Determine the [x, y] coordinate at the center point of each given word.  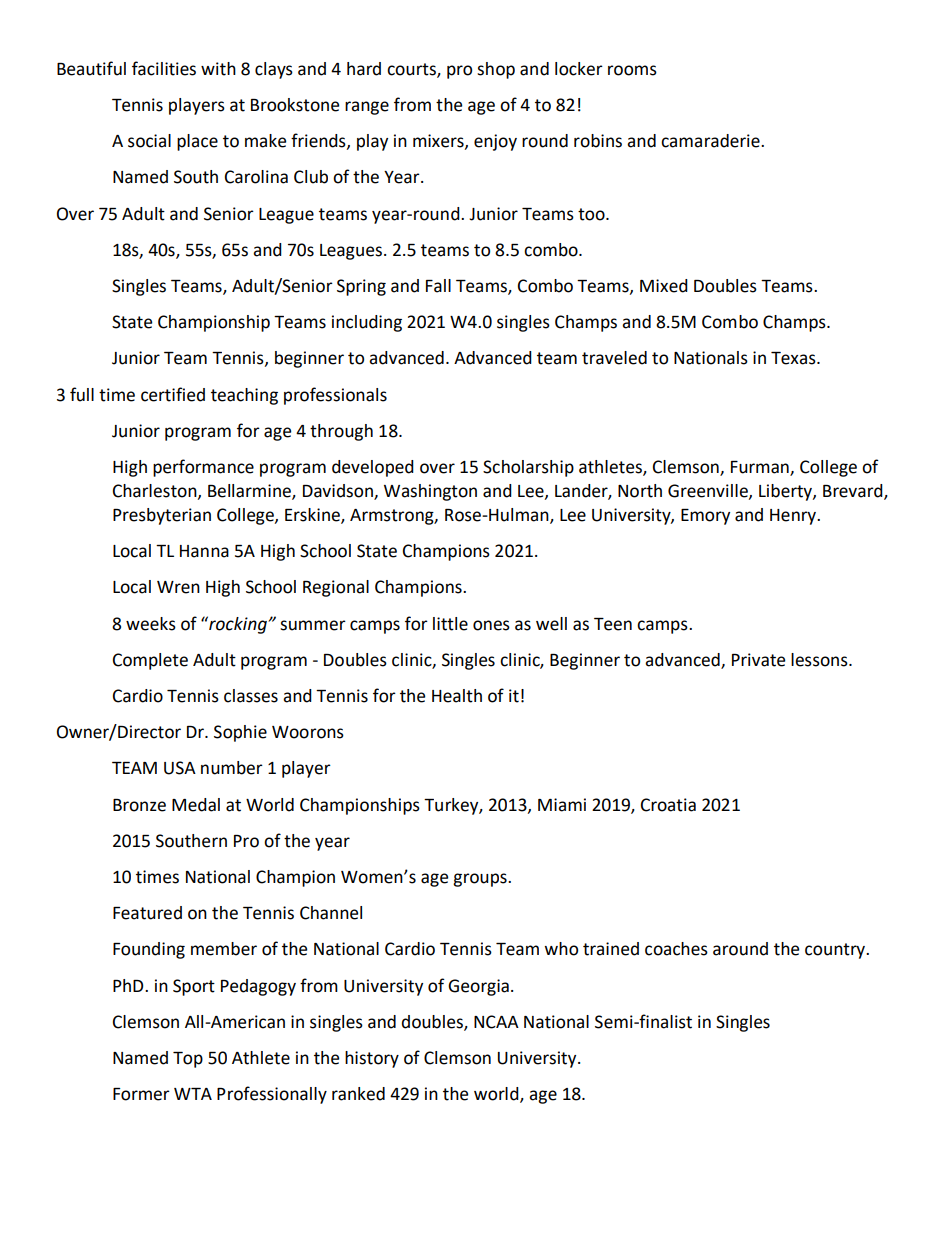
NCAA [496, 1022]
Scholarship [528, 468]
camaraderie [711, 141]
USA [180, 768]
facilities [164, 68]
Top [188, 1060]
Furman [761, 468]
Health [457, 696]
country [836, 951]
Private [758, 660]
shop [496, 70]
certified [173, 394]
